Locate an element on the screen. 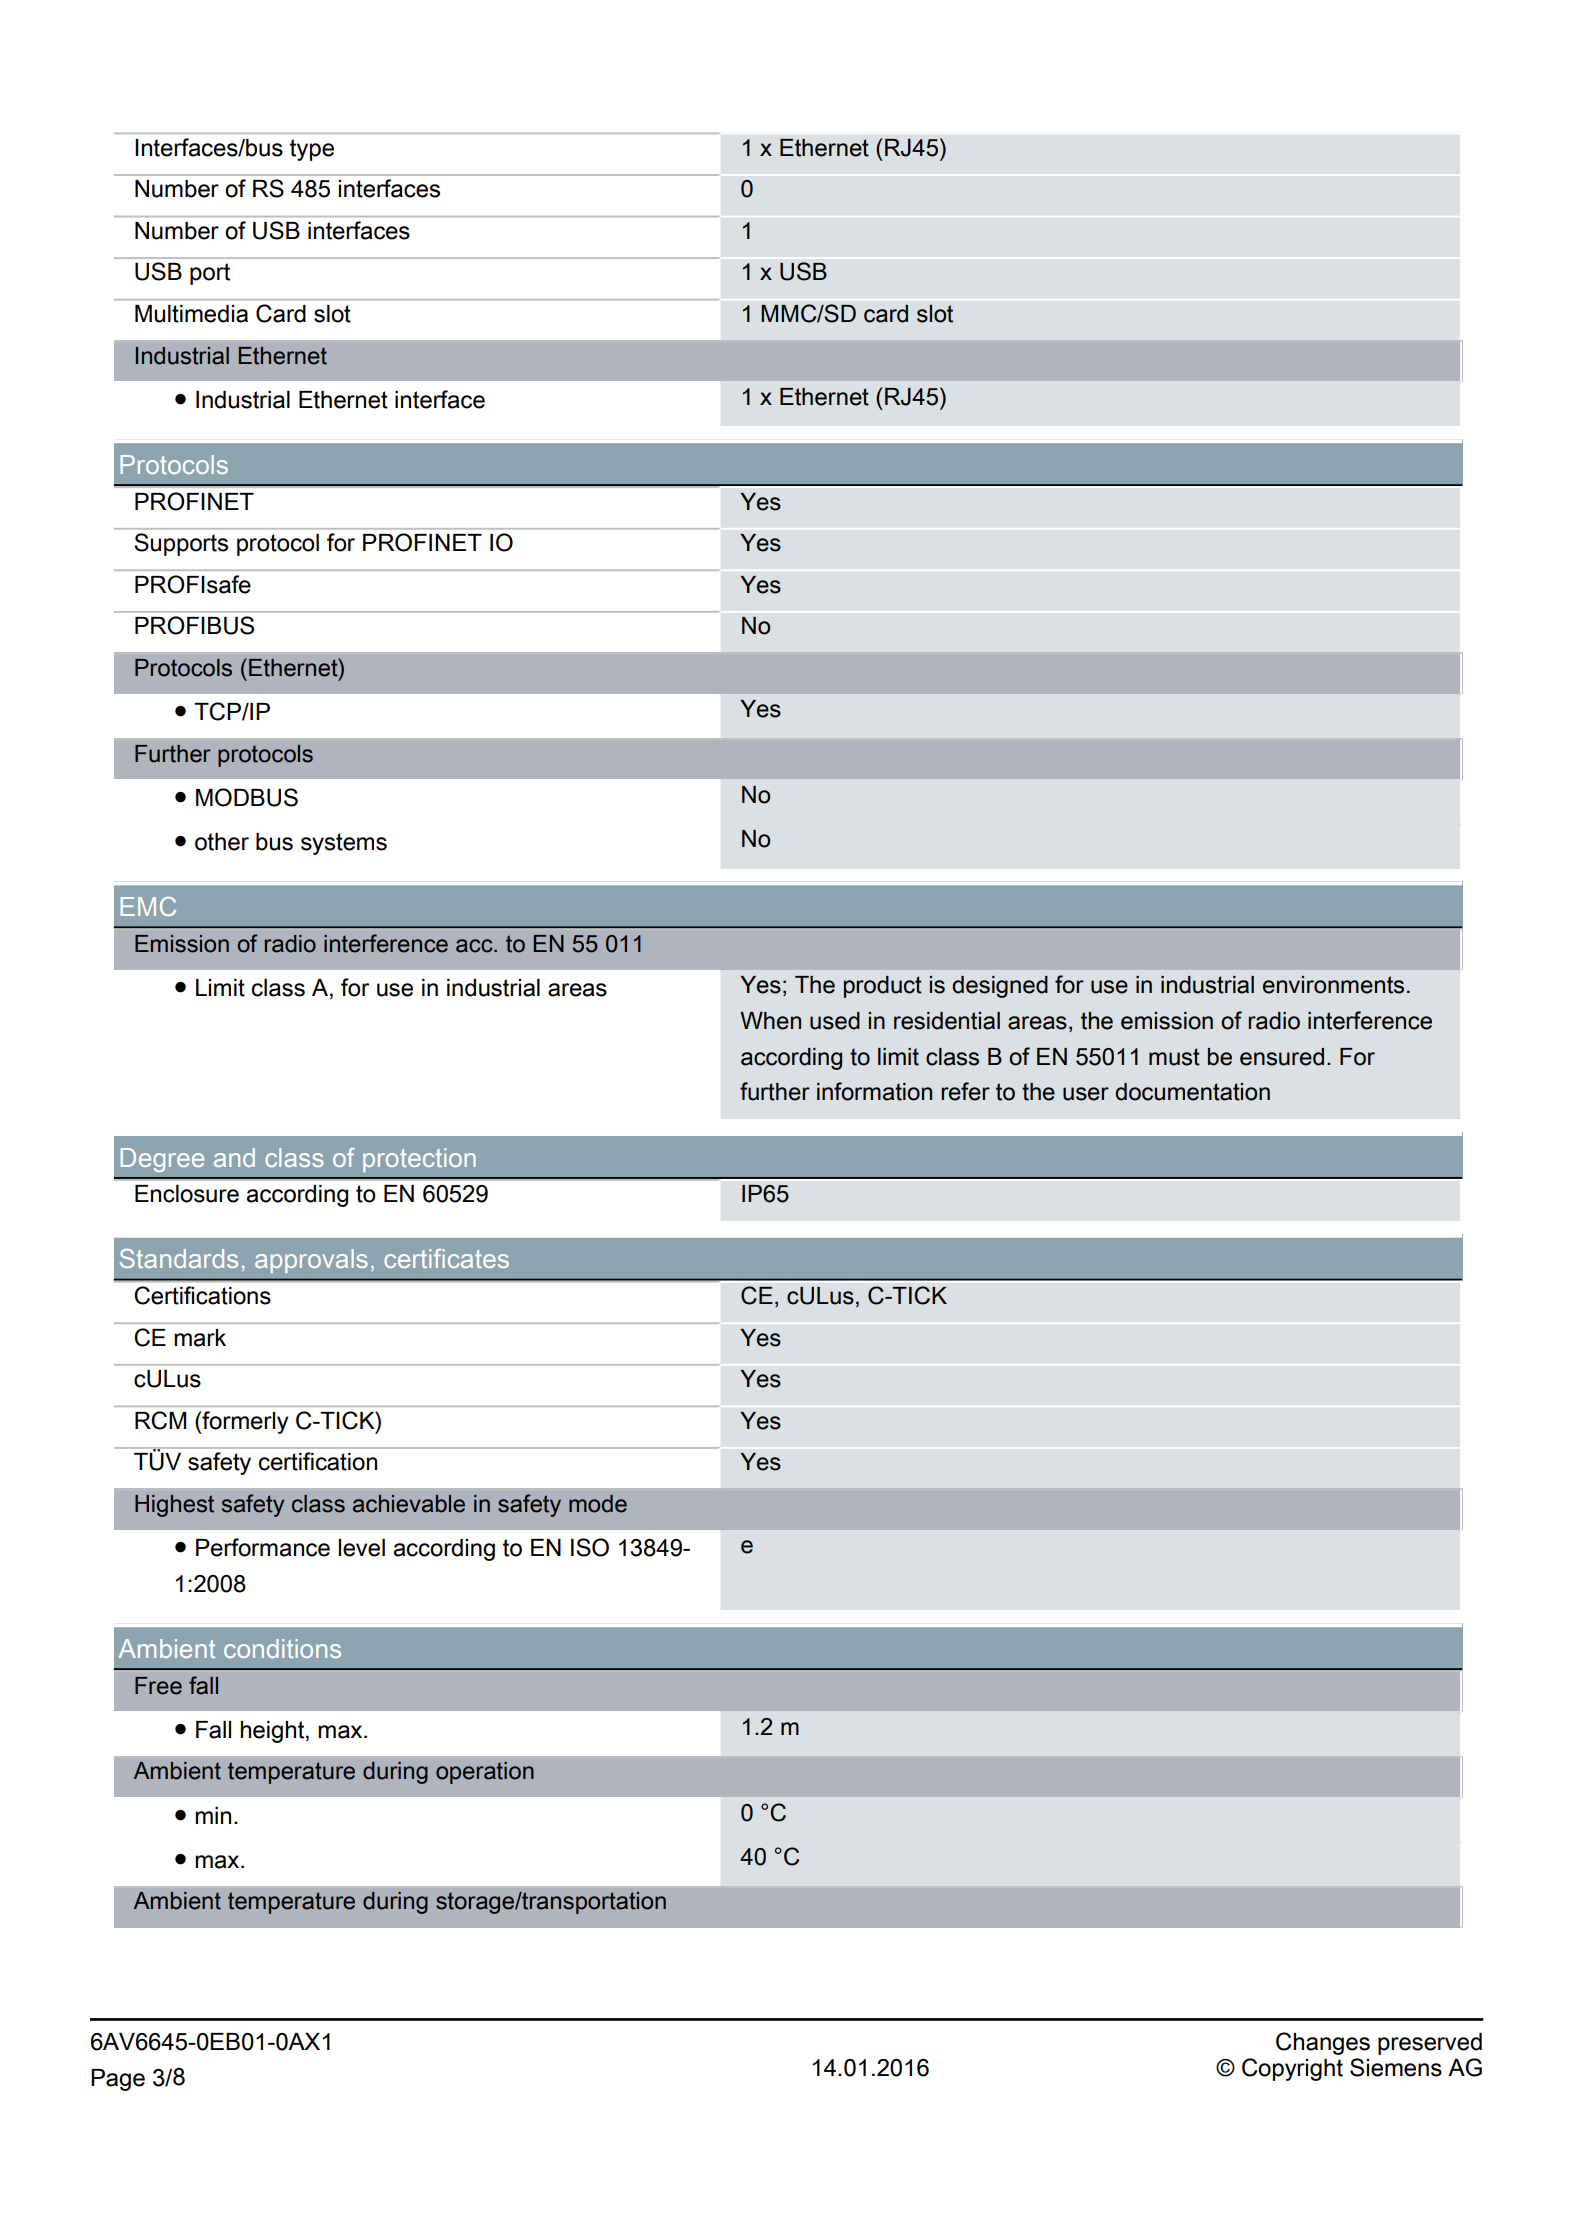 The image size is (1576, 2230). designed is located at coordinates (1000, 987).
